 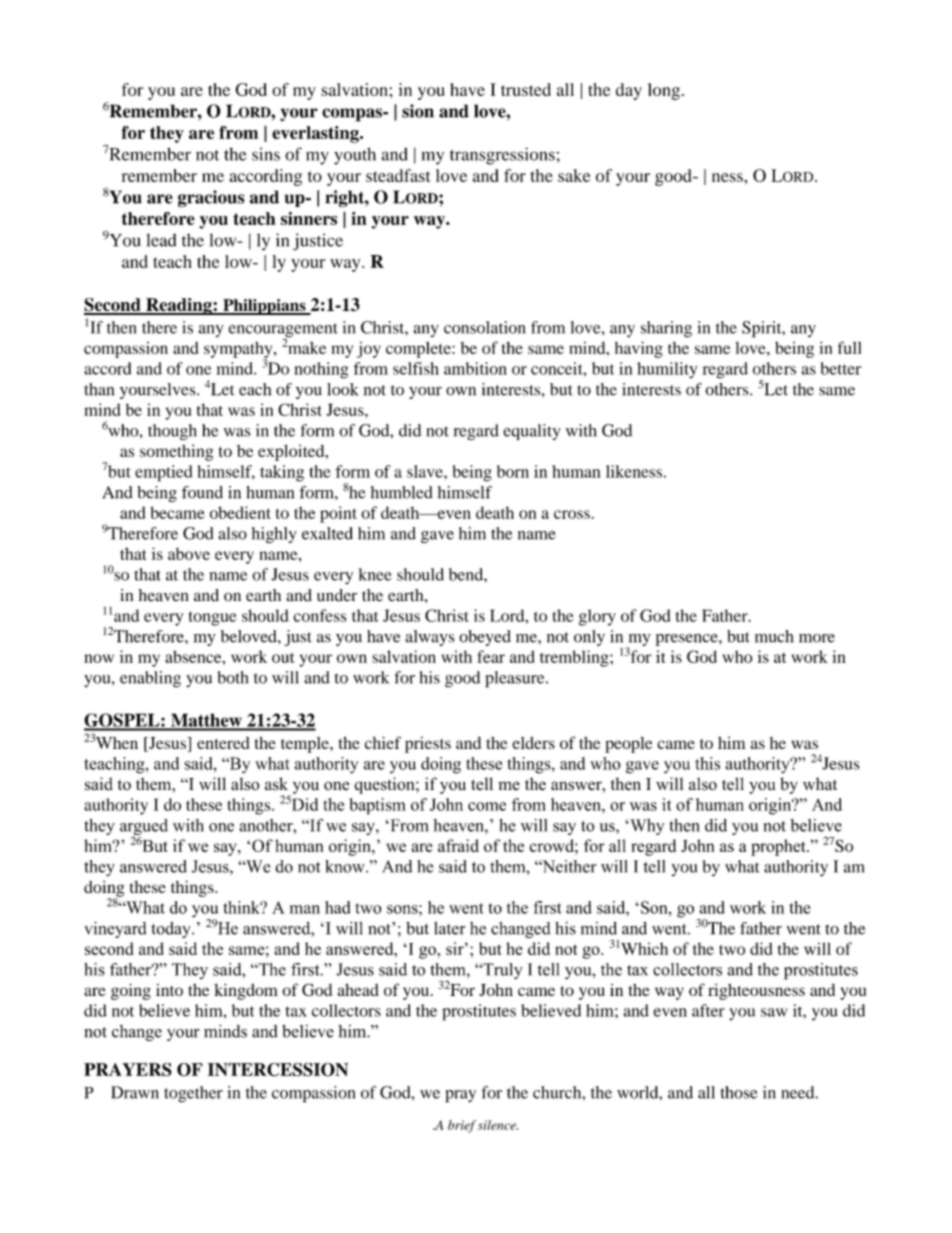 I want to click on long, so click(x=664, y=91).
